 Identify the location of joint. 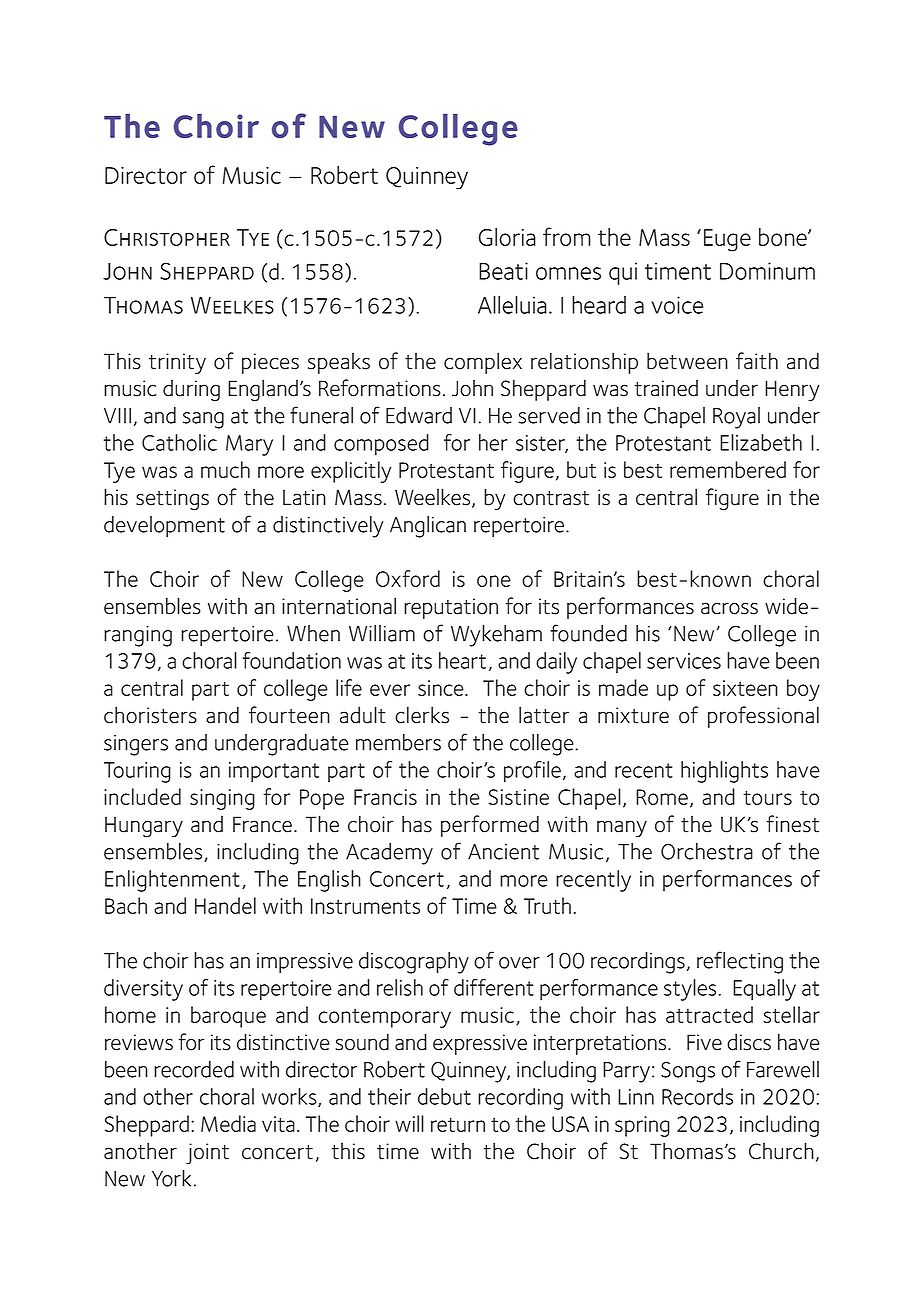
(207, 1153).
